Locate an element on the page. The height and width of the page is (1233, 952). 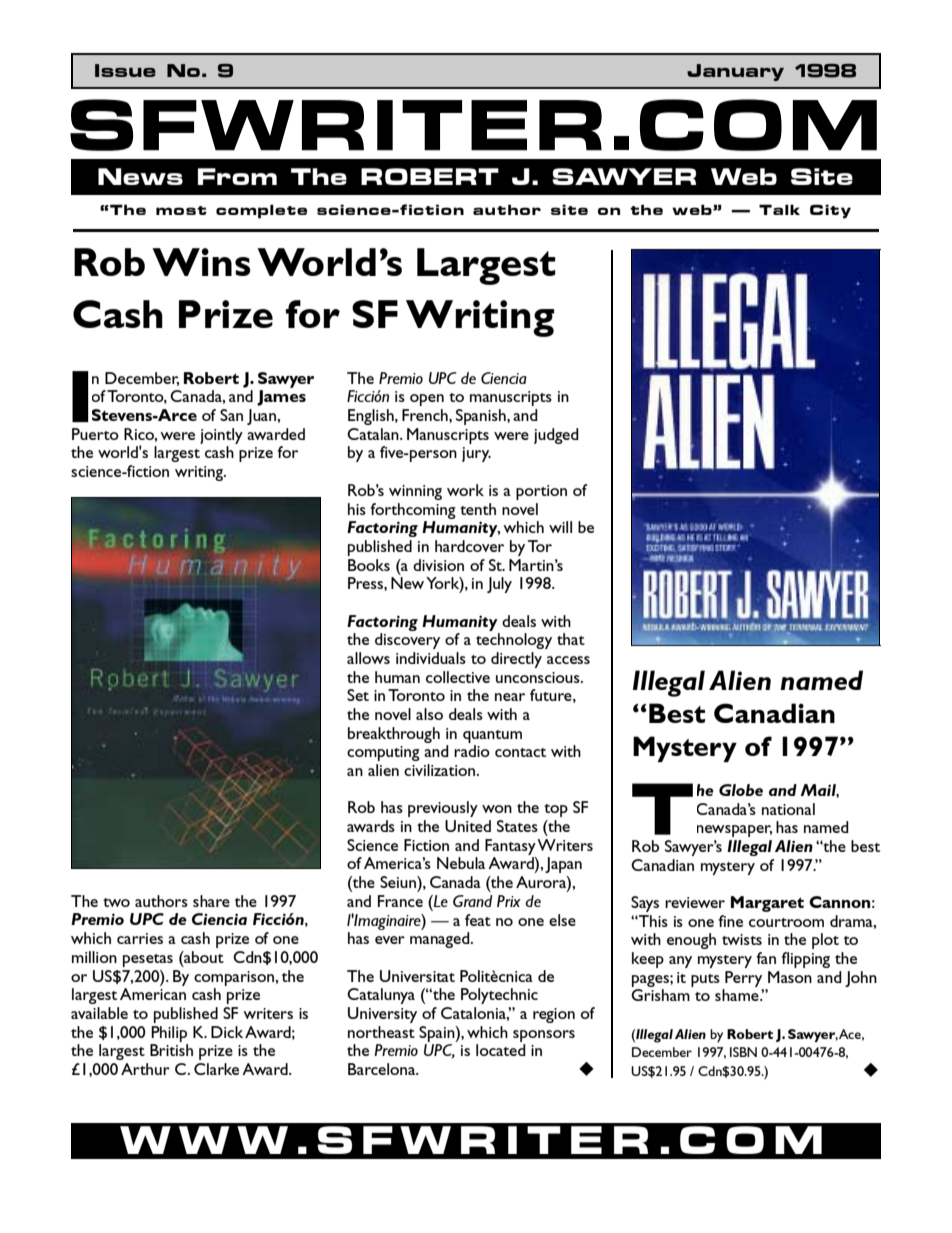
ISBN is located at coordinates (743, 1052).
